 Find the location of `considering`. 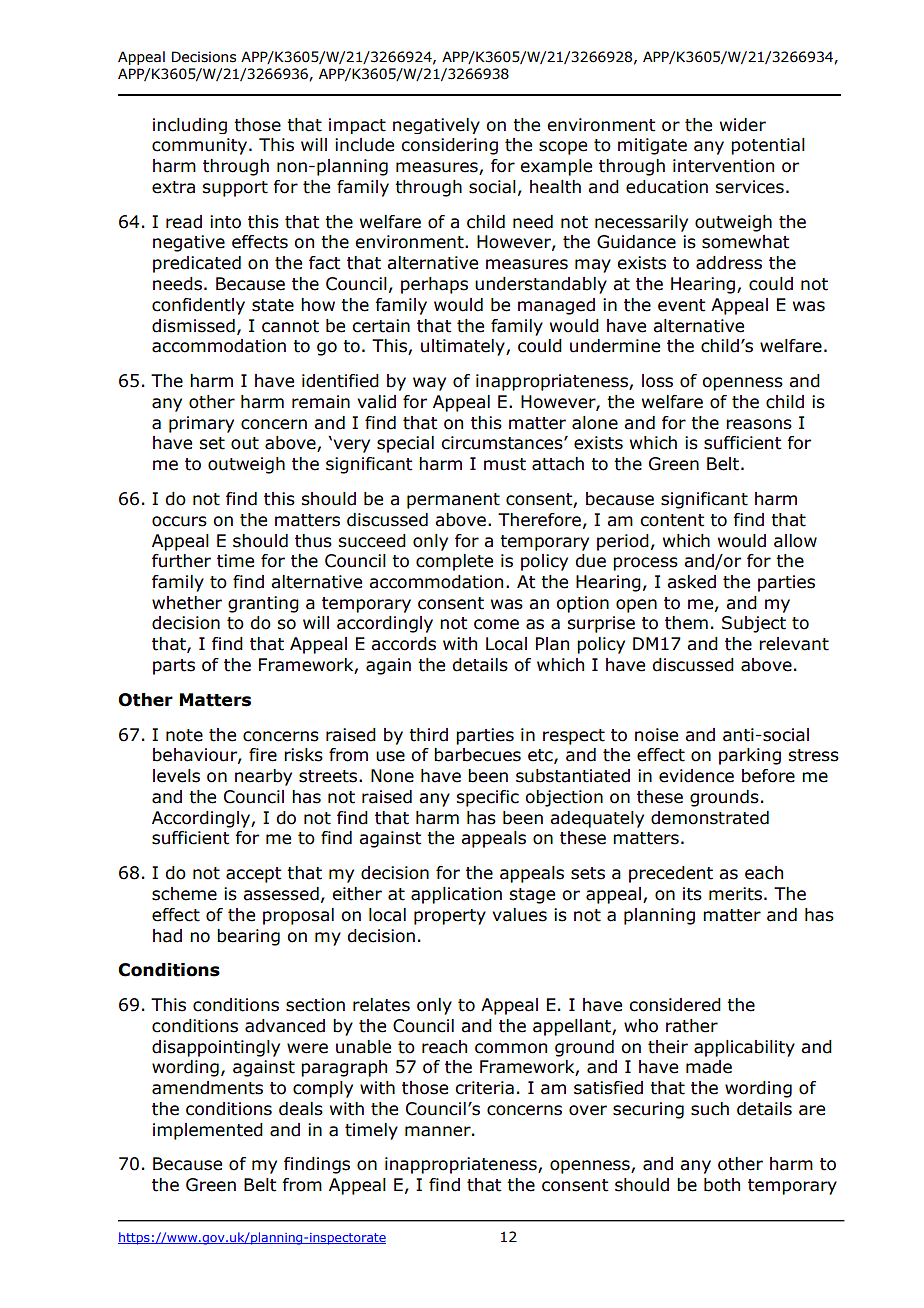

considering is located at coordinates (449, 146).
